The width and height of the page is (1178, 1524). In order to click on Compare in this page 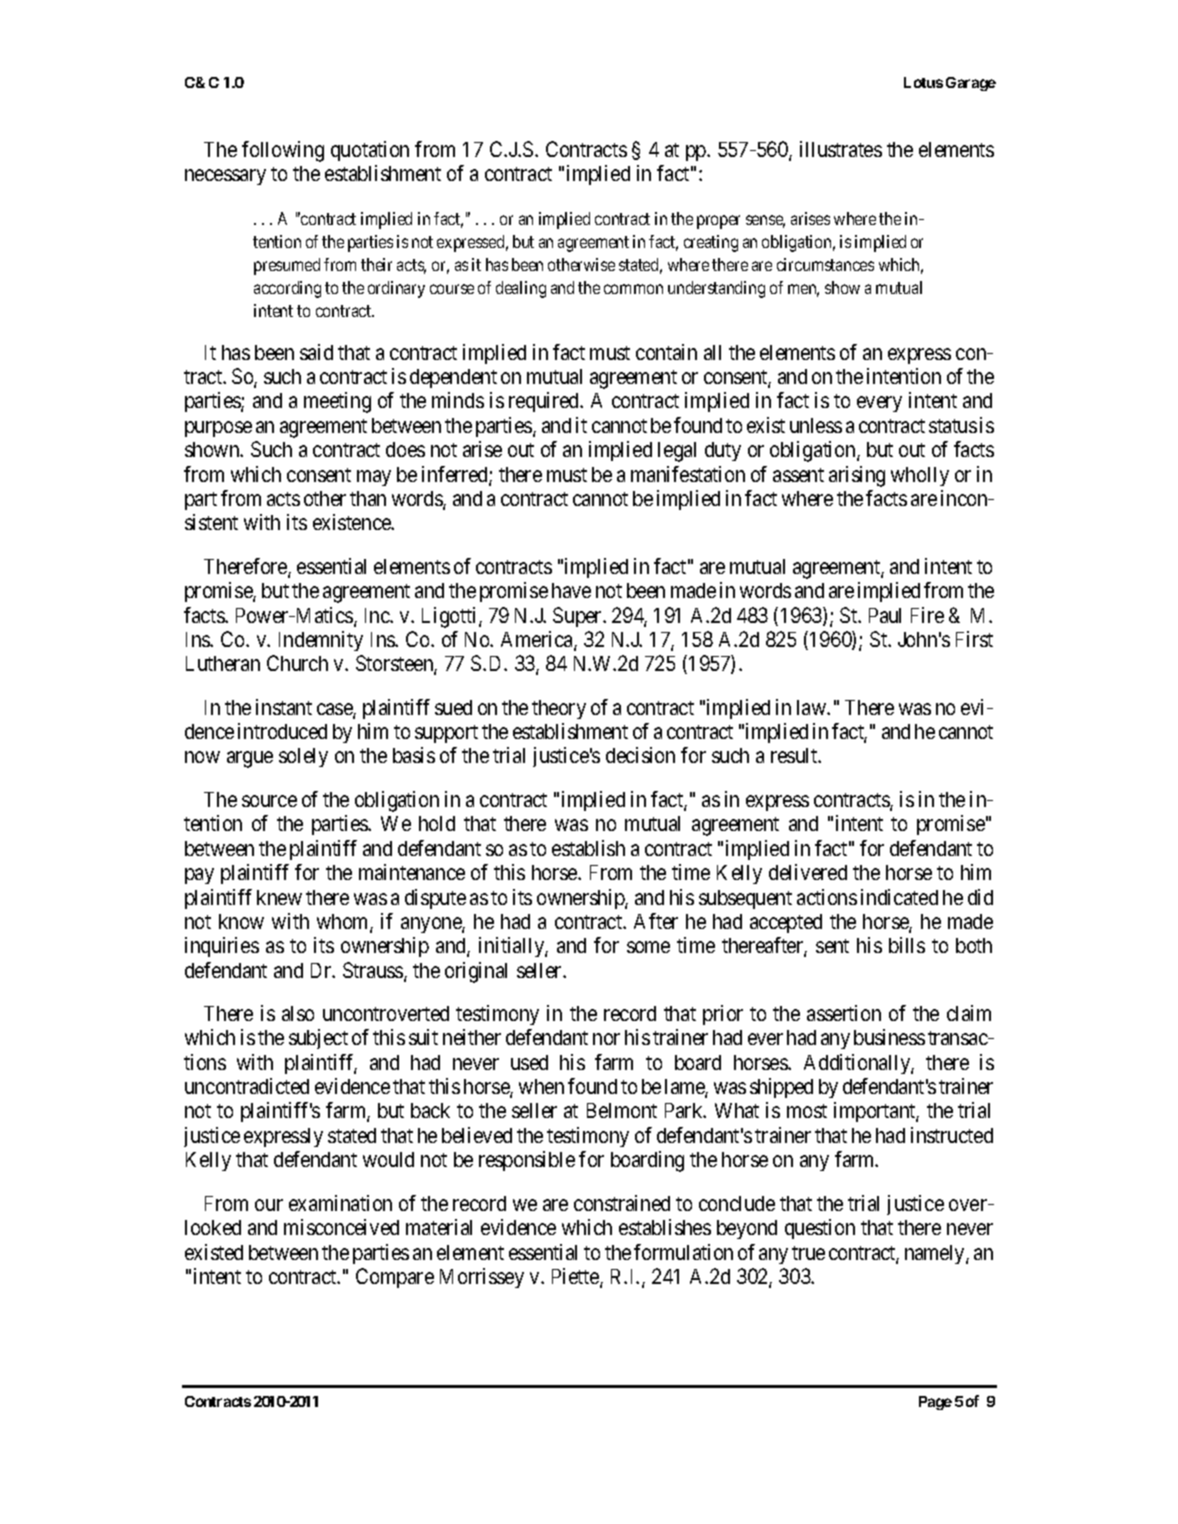, I will do `click(395, 1278)`.
